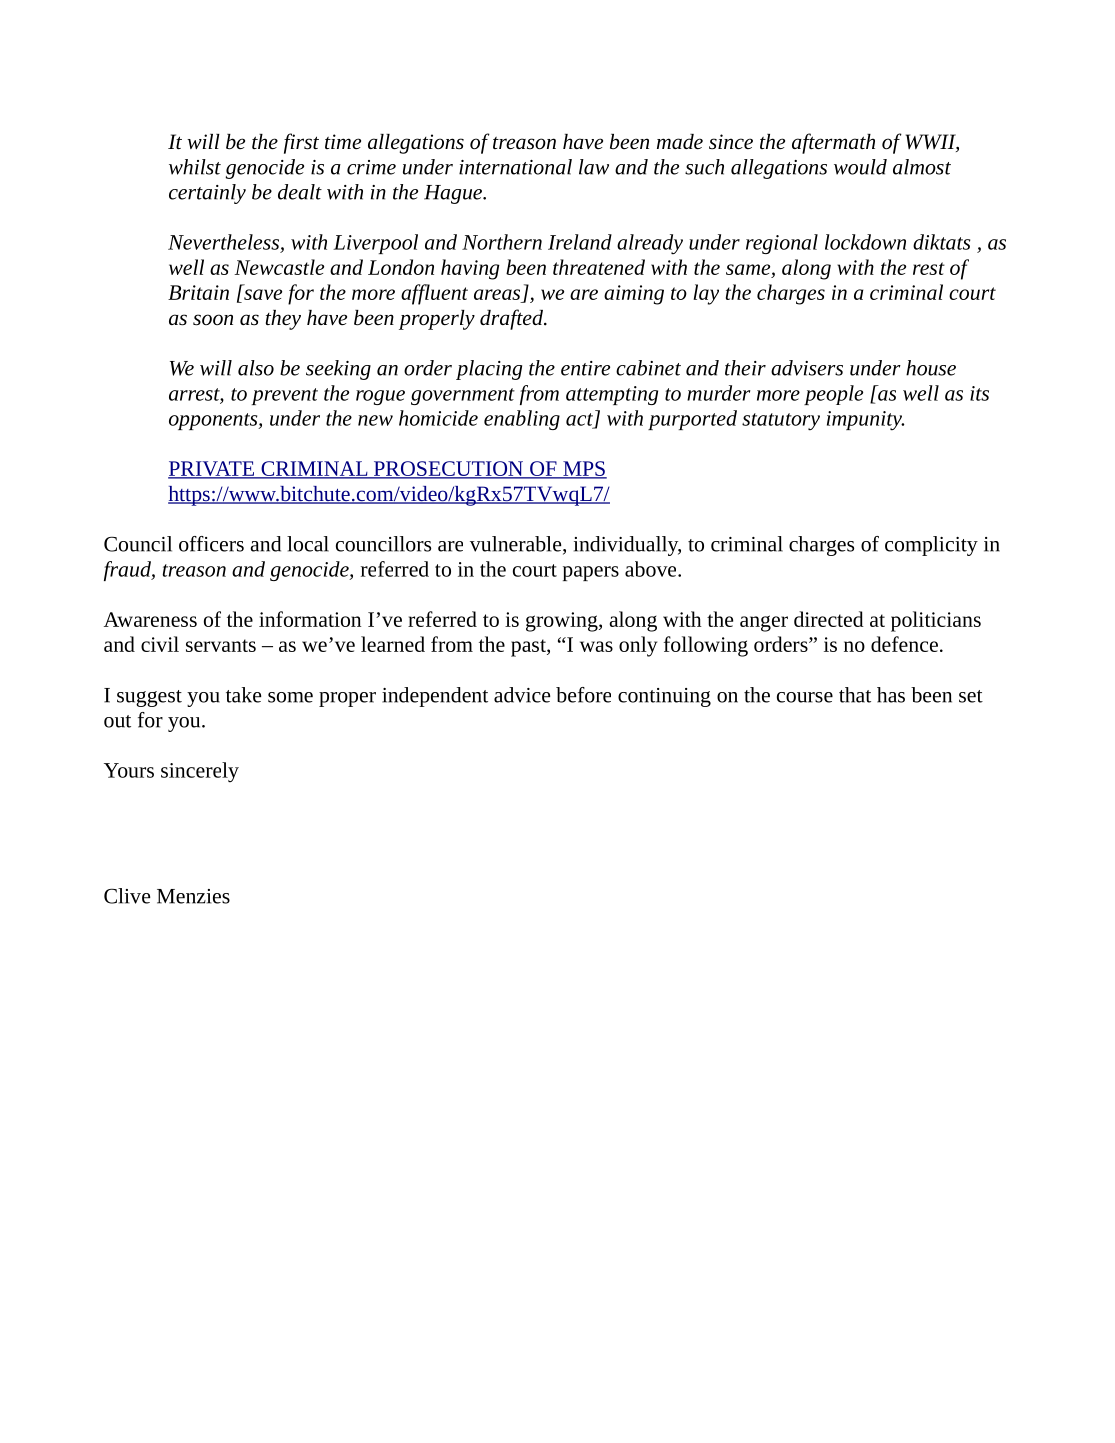  Describe the element at coordinates (517, 545) in the image. I see `vulnerable` at that location.
